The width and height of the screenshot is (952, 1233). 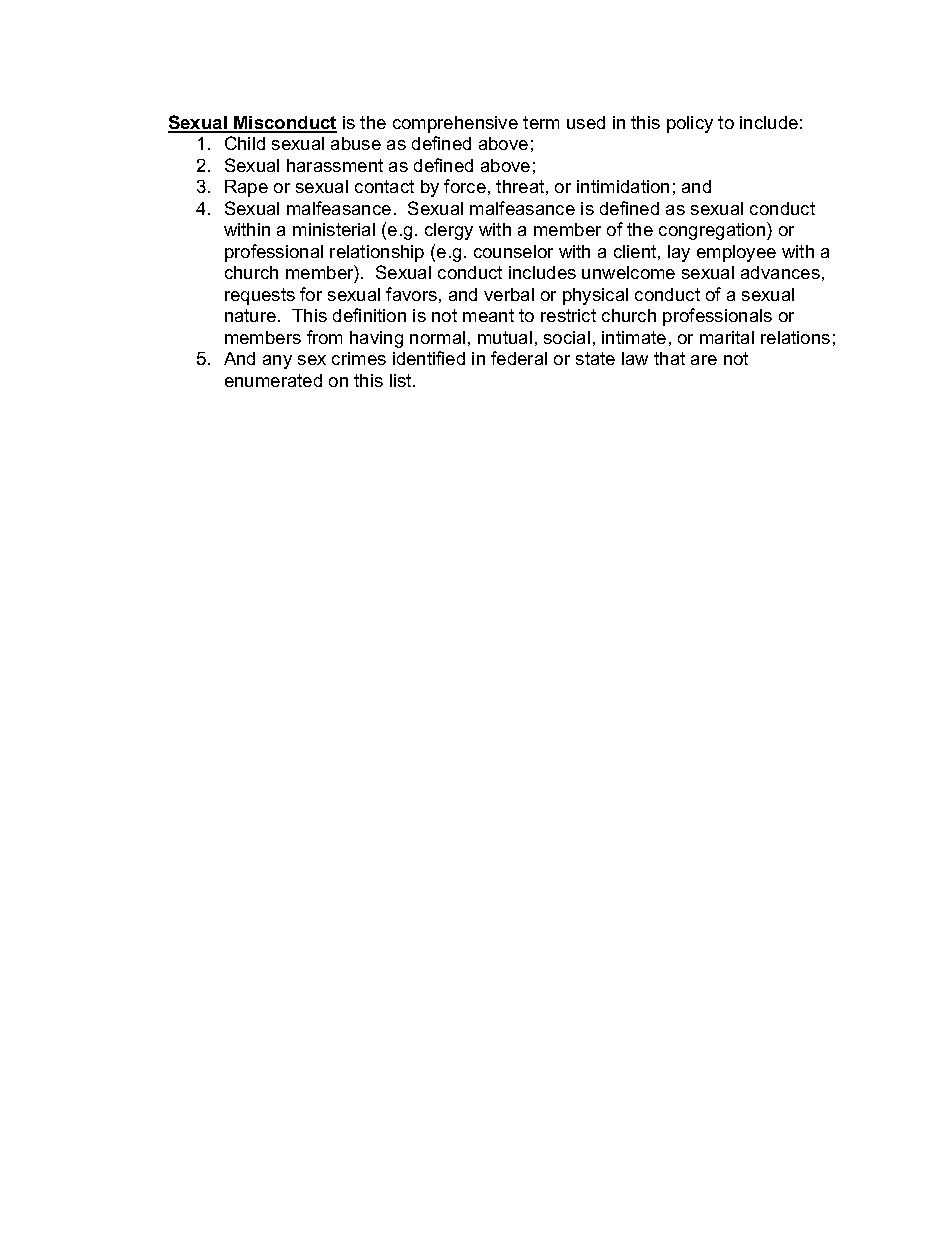 What do you see at coordinates (713, 231) in the screenshot?
I see `congregation` at bounding box center [713, 231].
